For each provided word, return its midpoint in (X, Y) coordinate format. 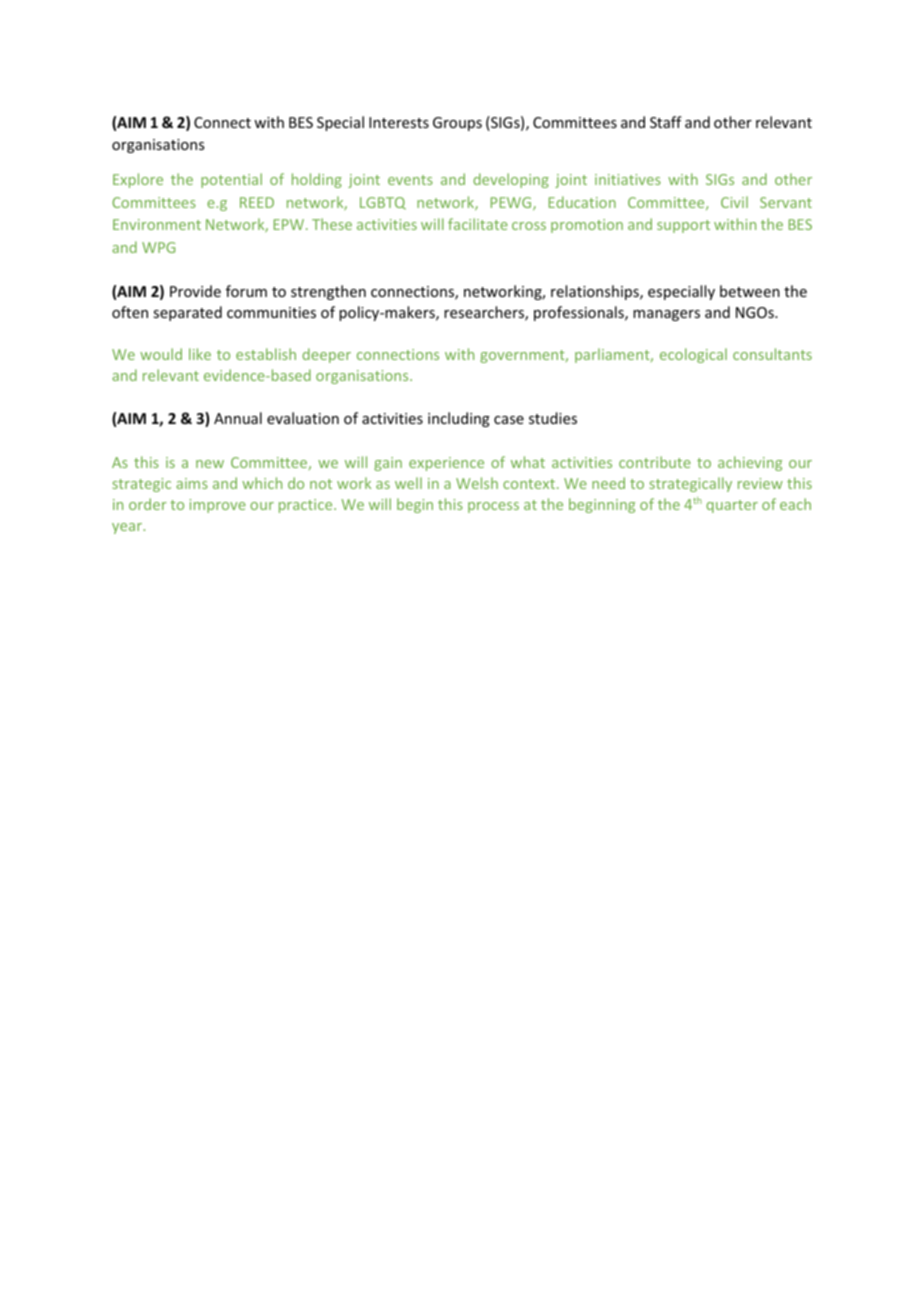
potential (231, 180)
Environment (157, 224)
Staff (666, 122)
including (459, 419)
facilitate (478, 224)
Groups (457, 124)
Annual (238, 418)
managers (666, 315)
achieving (750, 463)
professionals (580, 313)
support (683, 226)
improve (218, 506)
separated (187, 313)
